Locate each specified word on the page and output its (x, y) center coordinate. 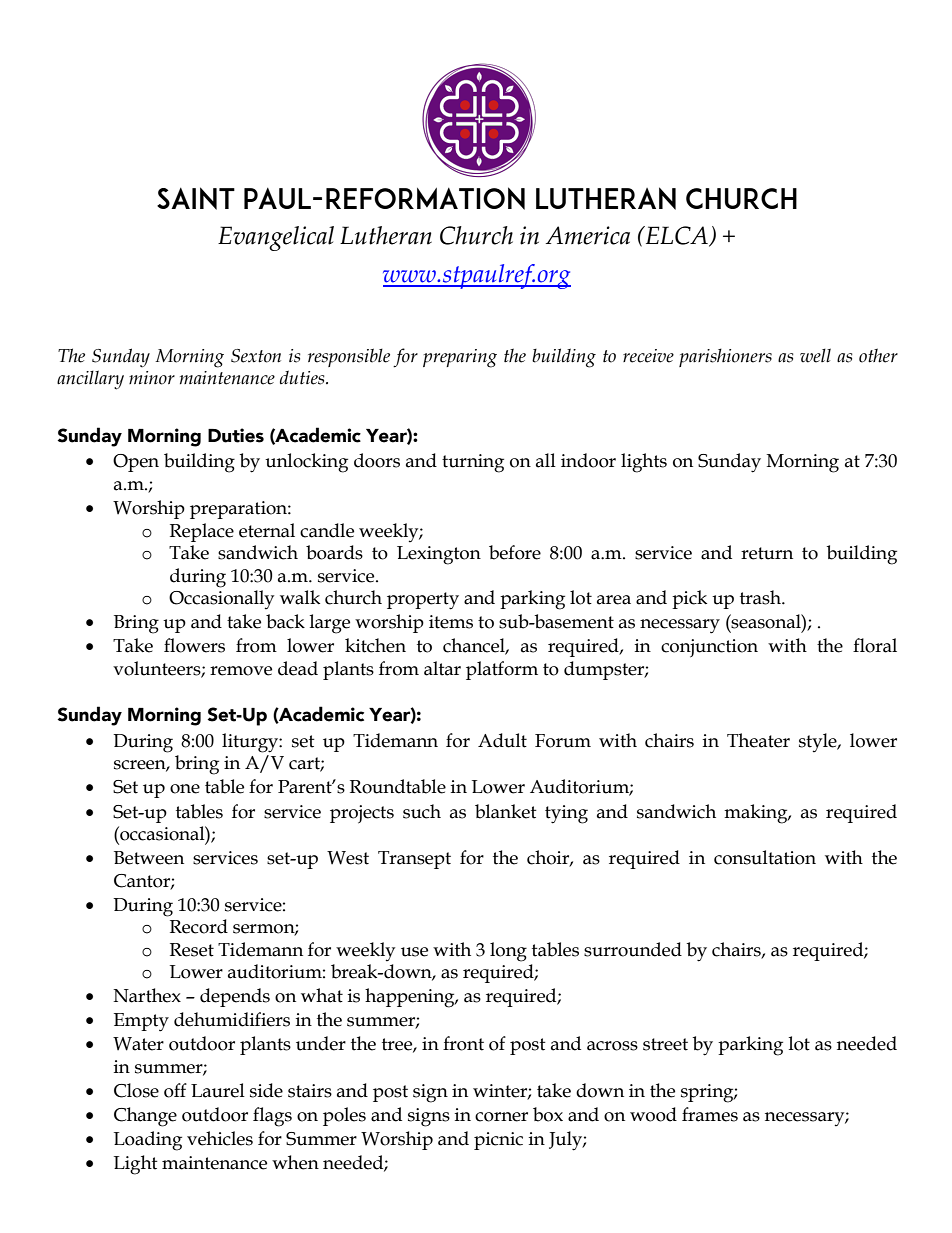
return (767, 553)
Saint (196, 198)
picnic (498, 1141)
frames (710, 1114)
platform (502, 670)
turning (473, 463)
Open (136, 463)
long (508, 952)
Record (199, 926)
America (588, 235)
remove (241, 671)
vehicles (220, 1138)
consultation (765, 857)
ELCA (676, 236)
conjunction (709, 648)
